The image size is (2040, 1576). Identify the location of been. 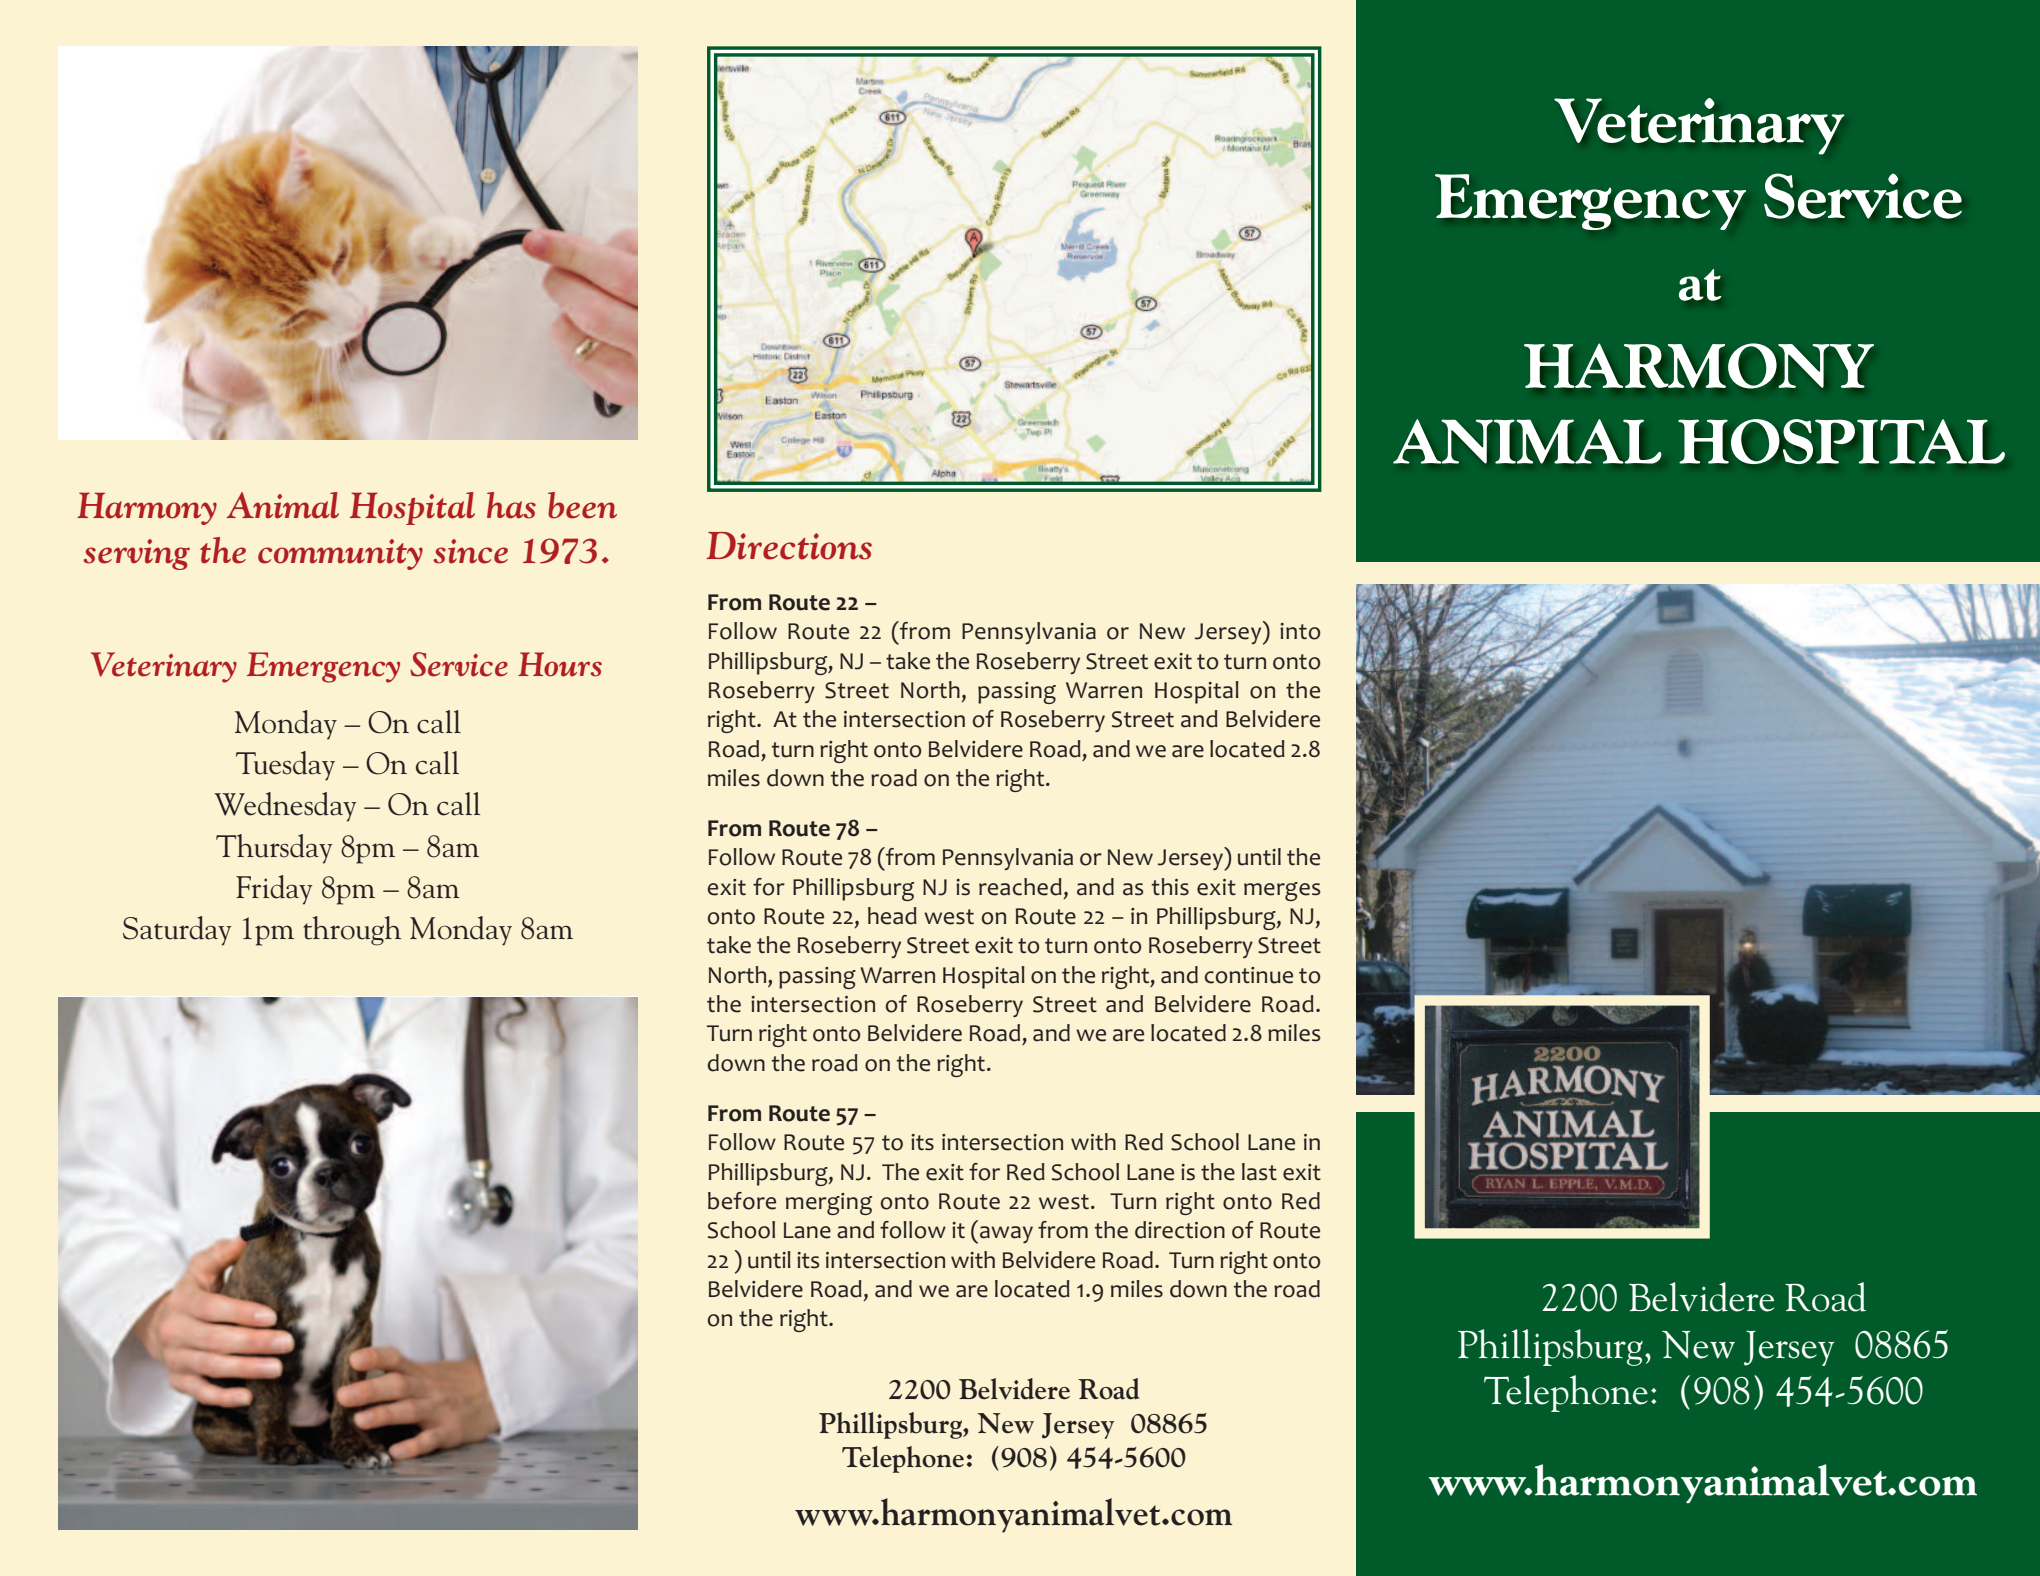
(582, 505).
